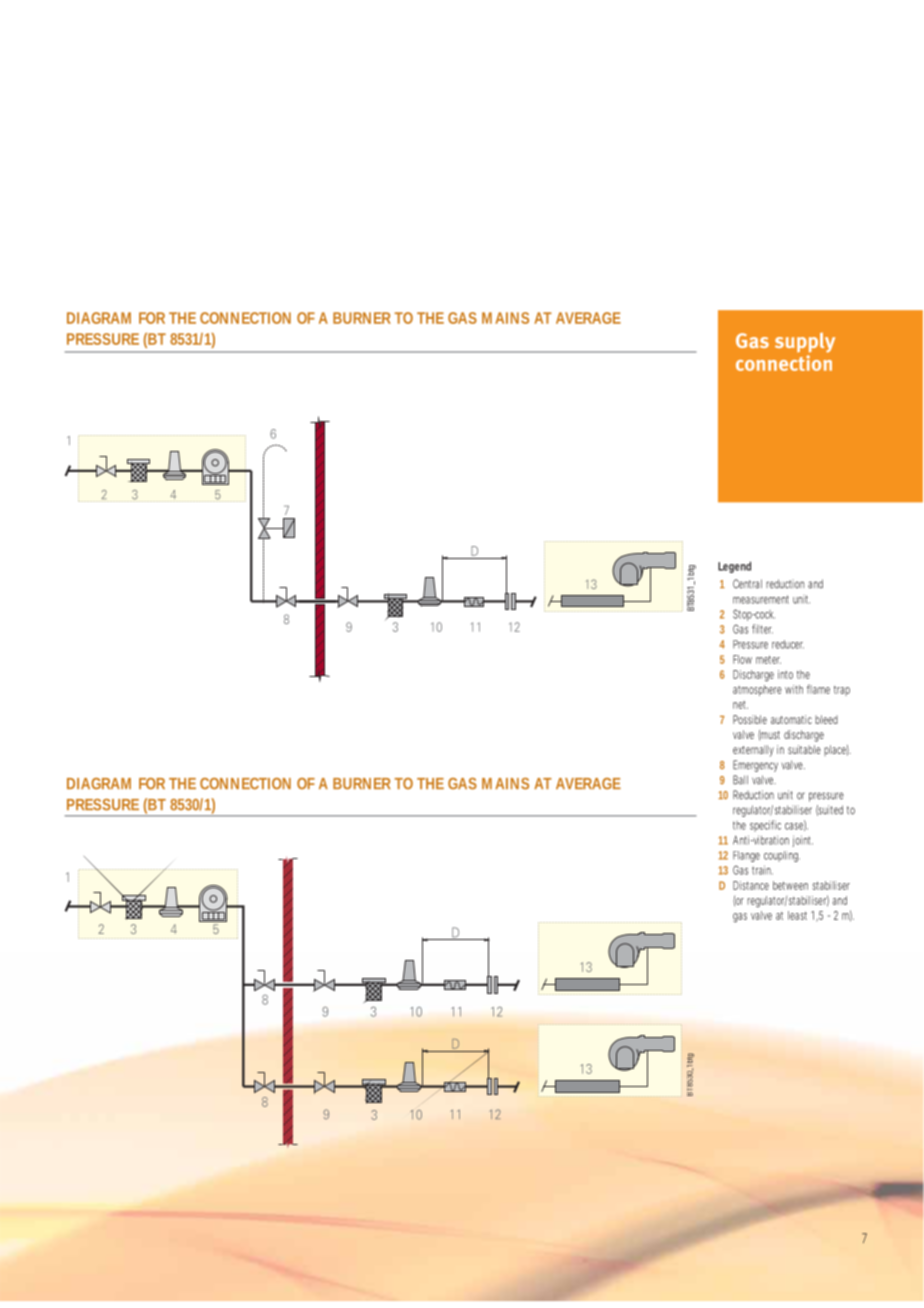 The height and width of the screenshot is (1308, 924). What do you see at coordinates (805, 342) in the screenshot?
I see `supply` at bounding box center [805, 342].
